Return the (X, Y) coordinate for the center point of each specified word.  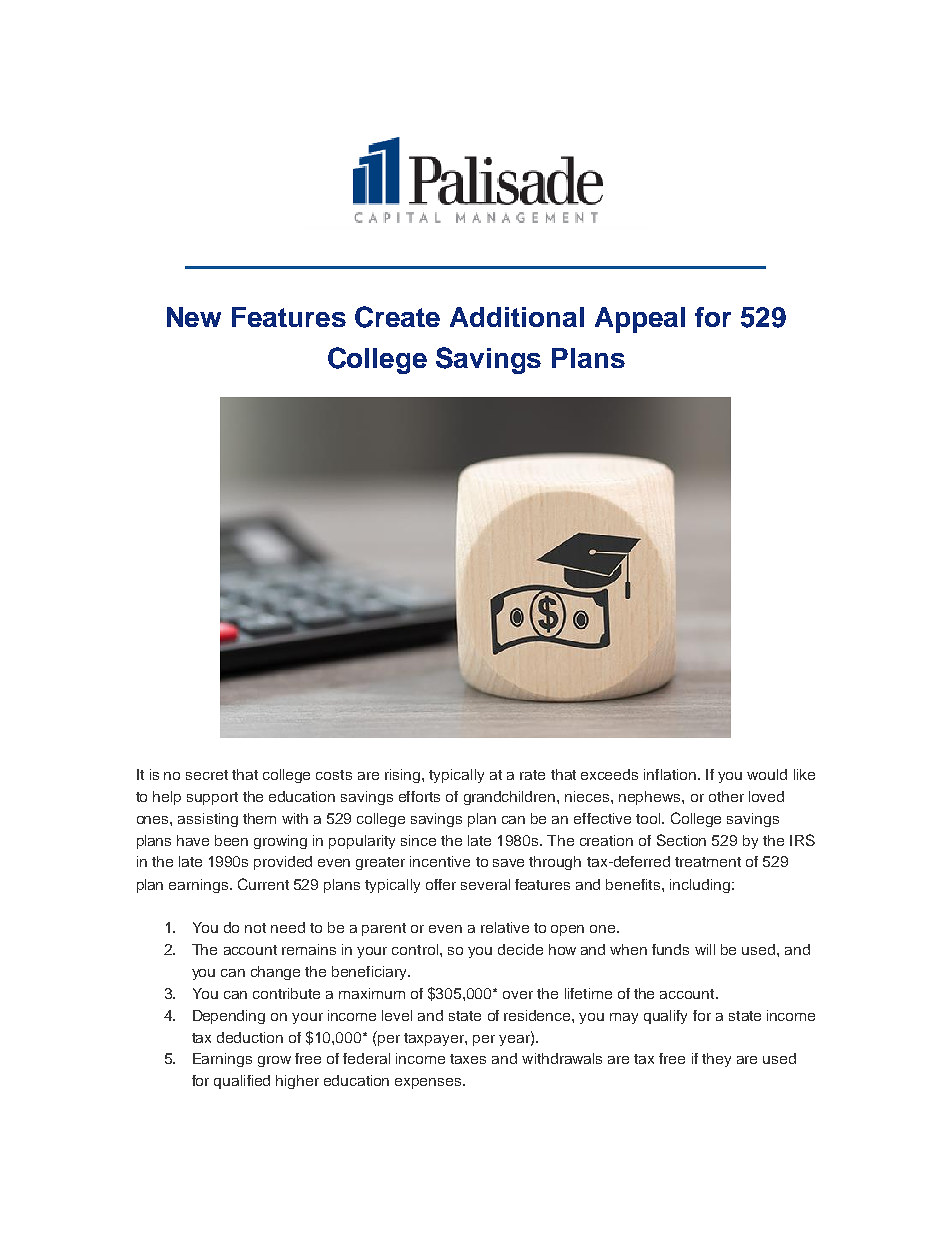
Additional (517, 317)
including (700, 886)
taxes (468, 1059)
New (194, 317)
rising (402, 776)
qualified (242, 1082)
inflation (670, 774)
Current (263, 884)
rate (532, 775)
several (485, 884)
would (767, 774)
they (716, 1060)
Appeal (640, 320)
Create (397, 317)
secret (207, 775)
